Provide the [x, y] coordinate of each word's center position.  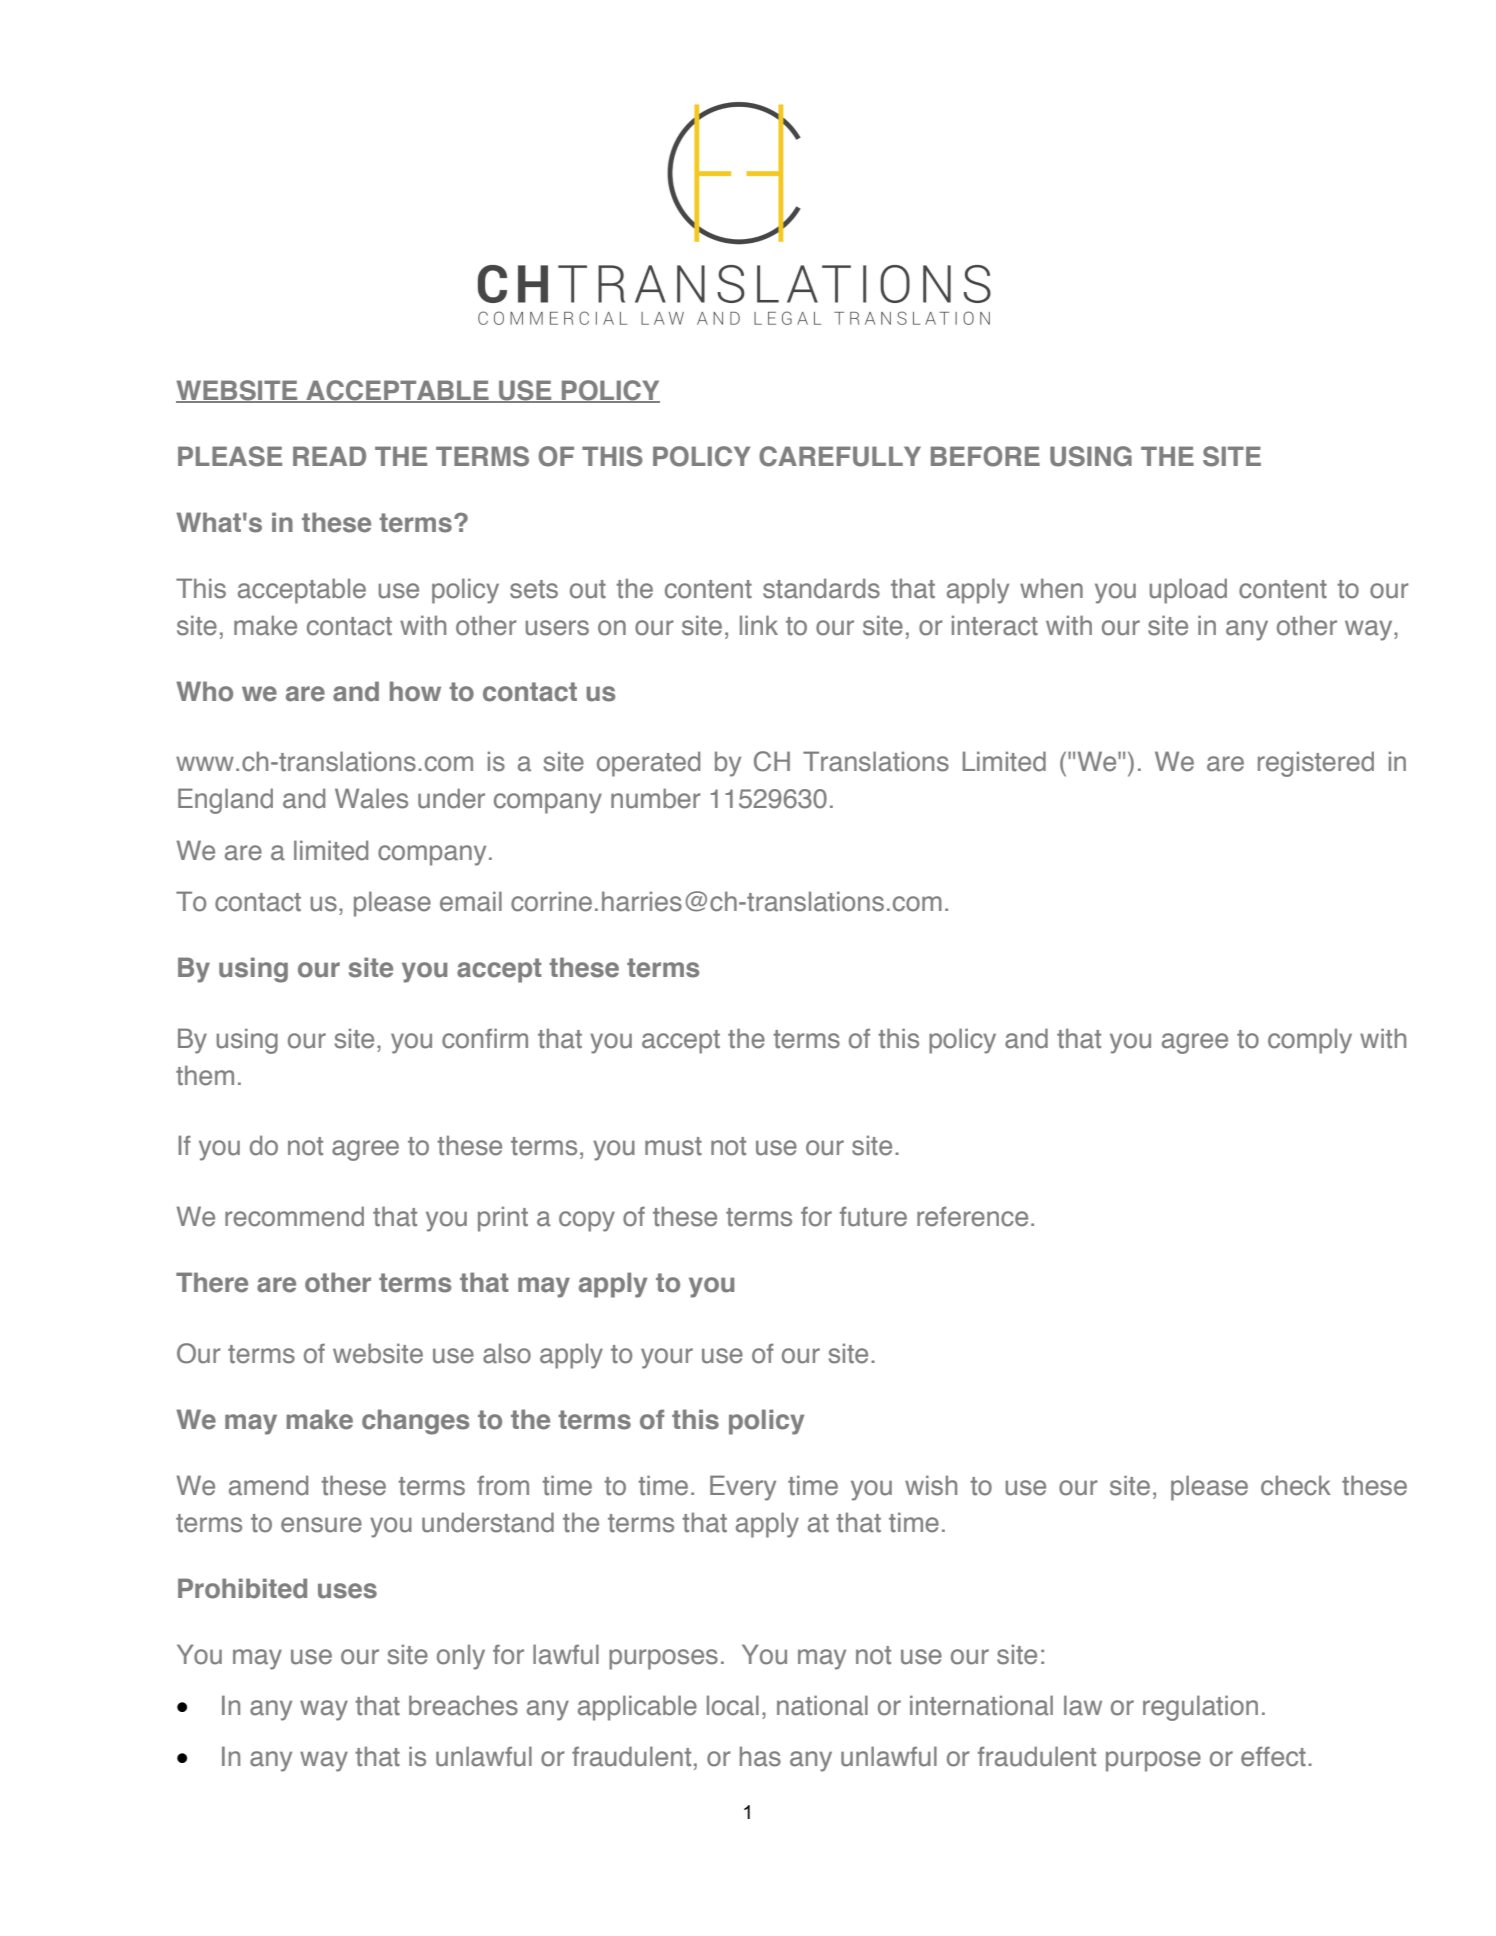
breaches [463, 1705]
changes [415, 1422]
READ [329, 456]
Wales [371, 798]
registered [1316, 764]
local [733, 1705]
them [205, 1075]
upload [1188, 591]
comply [1310, 1041]
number [656, 798]
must [673, 1146]
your [667, 1358]
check [1296, 1485]
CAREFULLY [840, 456]
